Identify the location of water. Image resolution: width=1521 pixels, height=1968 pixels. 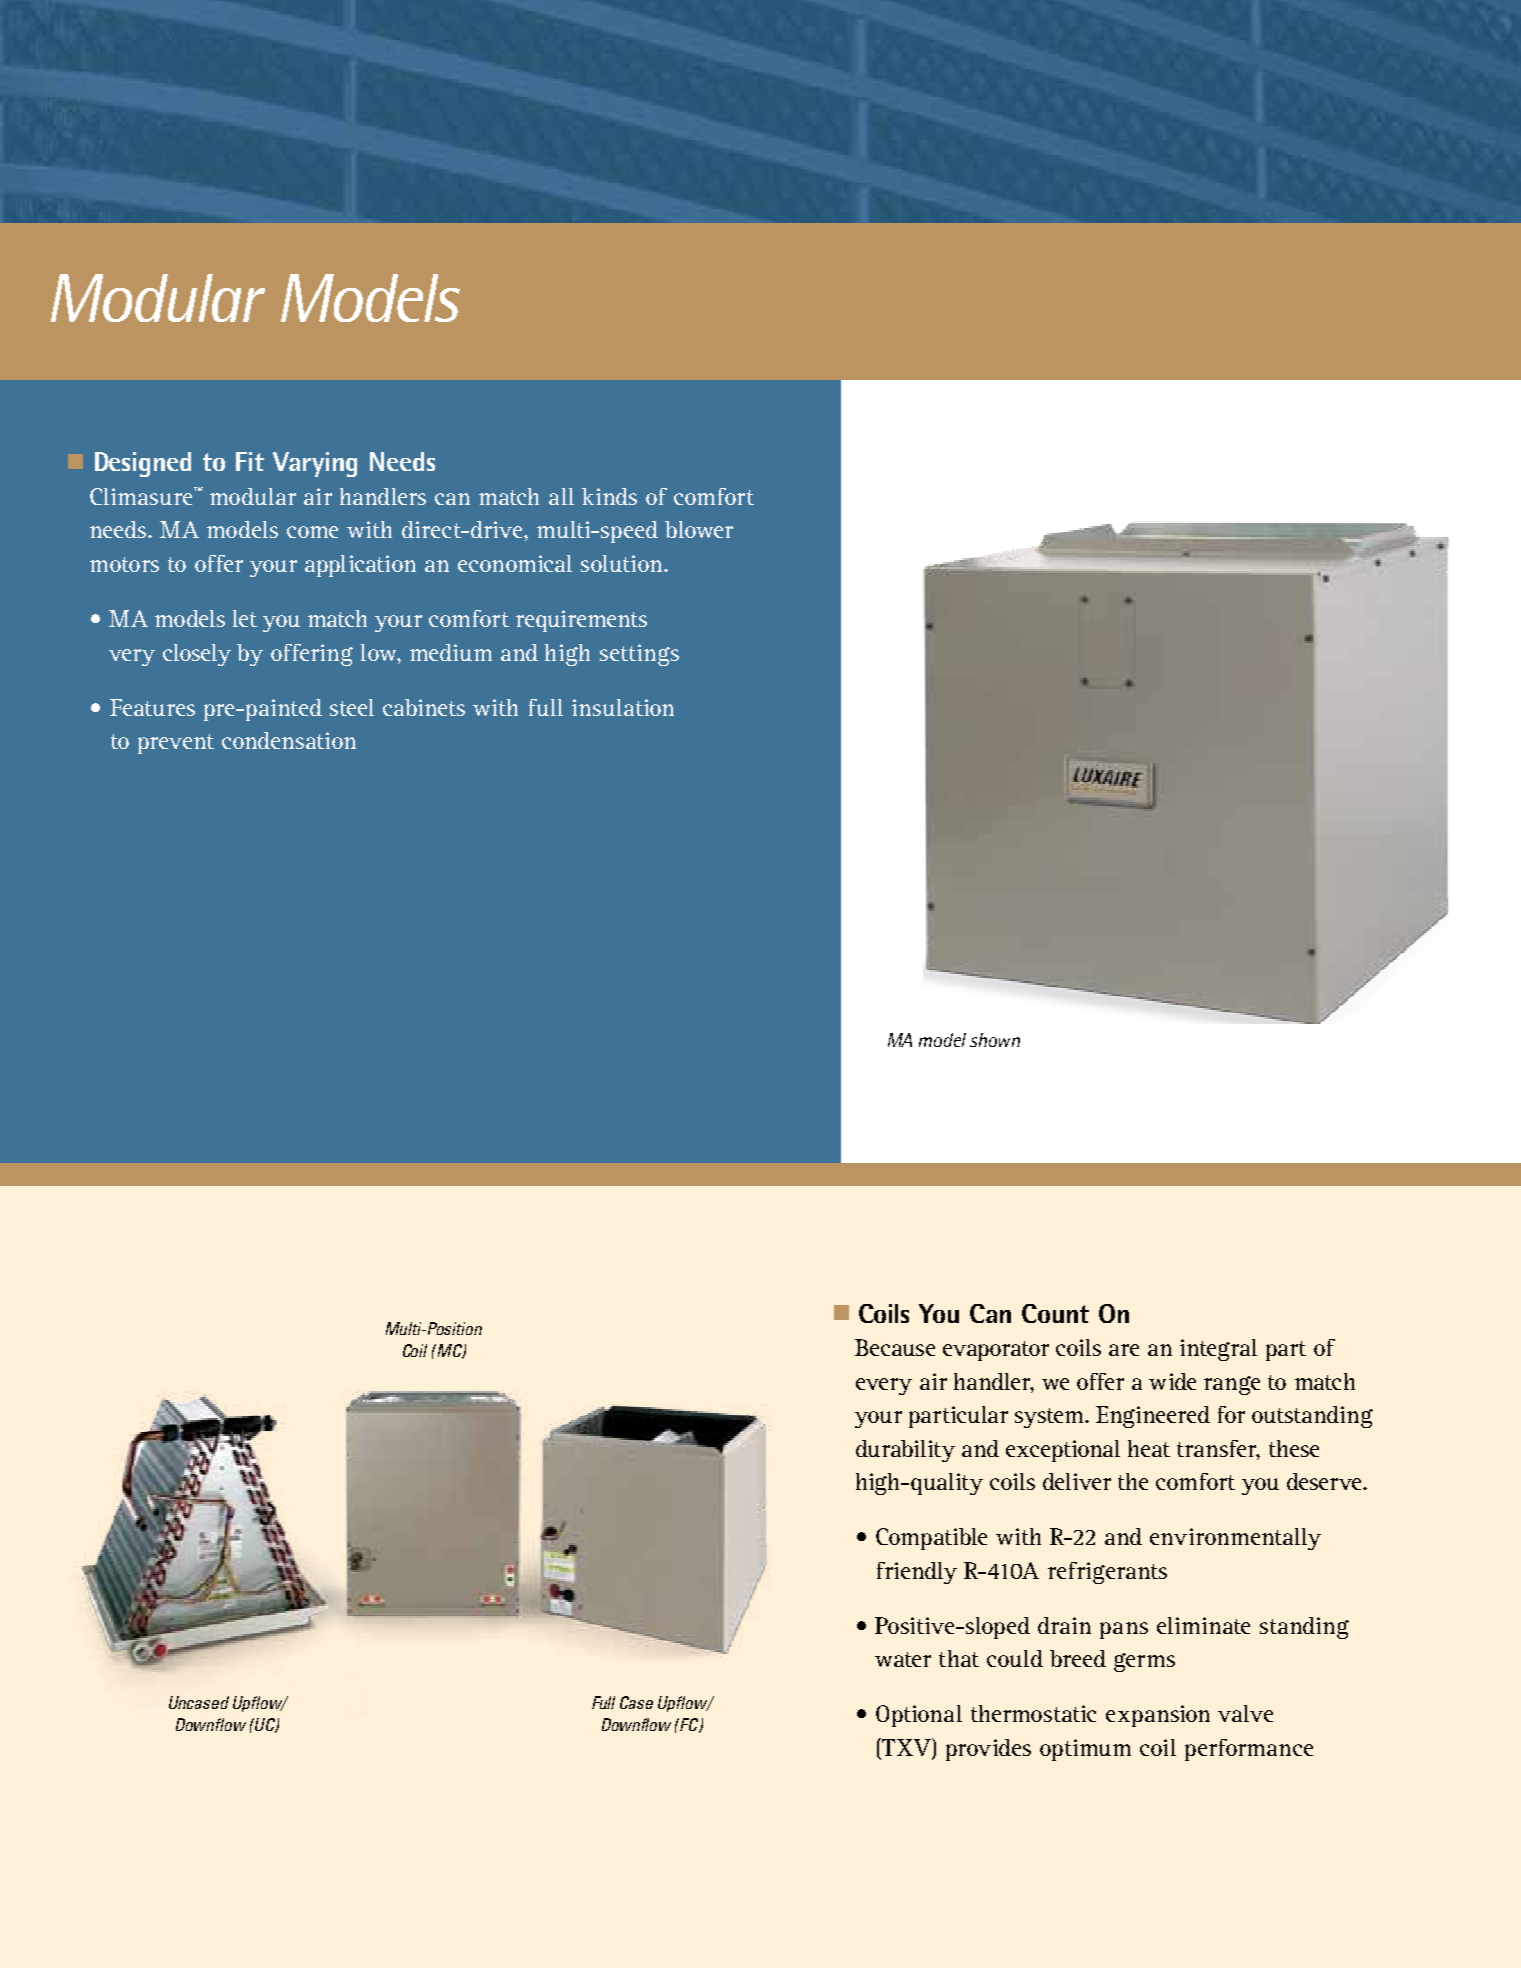
(903, 1659).
